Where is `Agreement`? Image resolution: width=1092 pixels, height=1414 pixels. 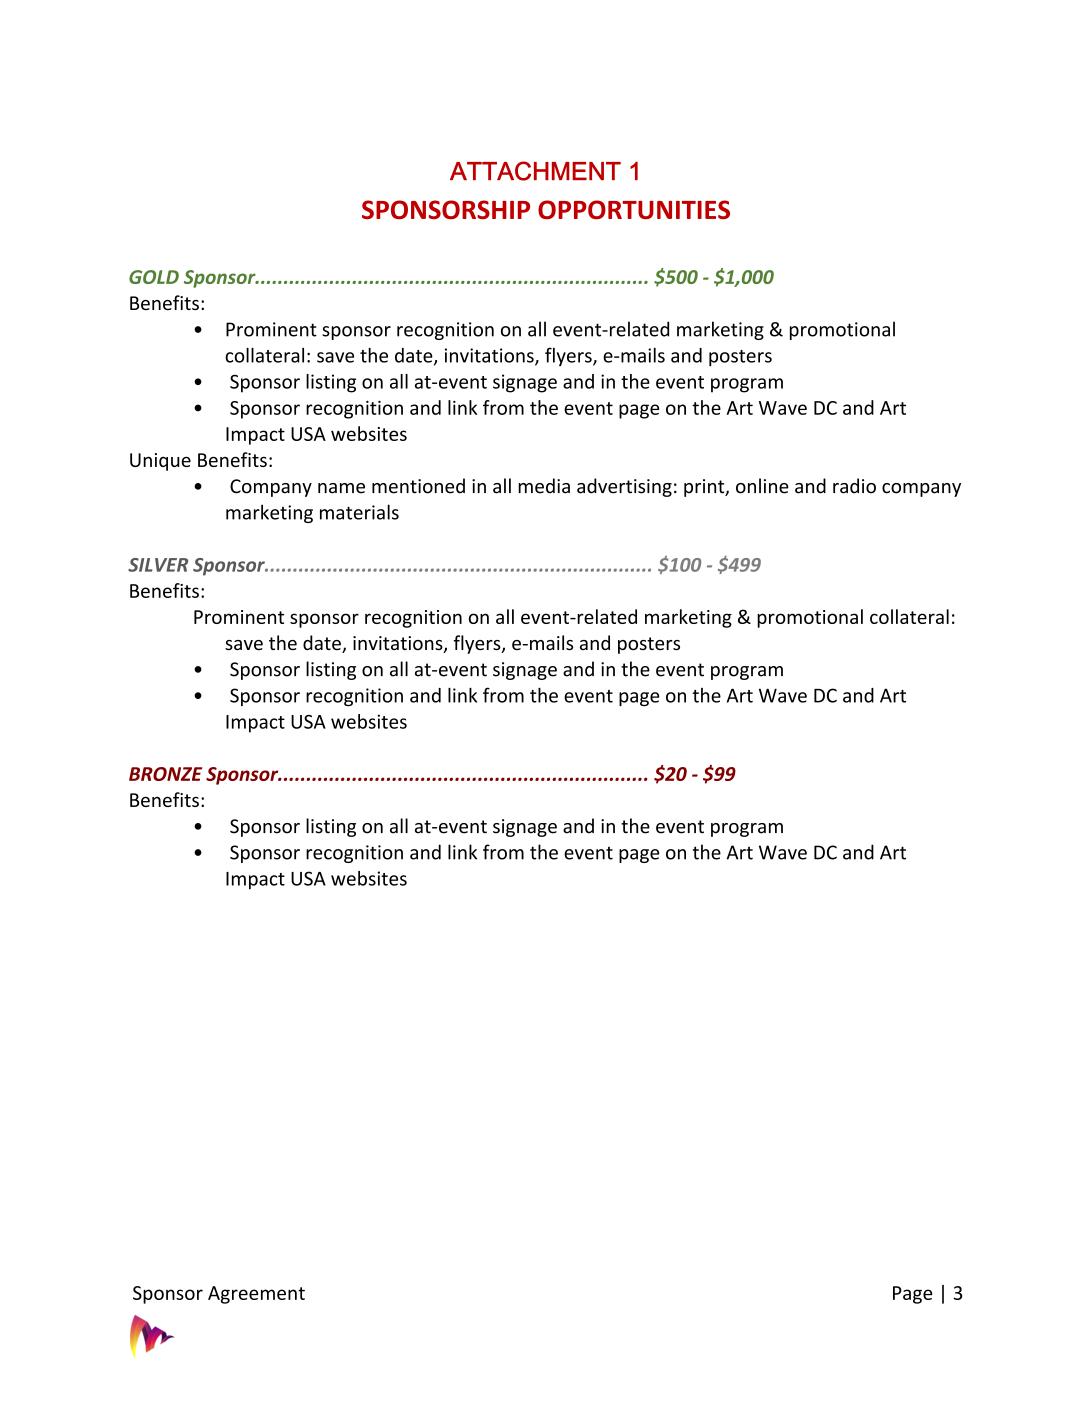 Agreement is located at coordinates (256, 1295).
